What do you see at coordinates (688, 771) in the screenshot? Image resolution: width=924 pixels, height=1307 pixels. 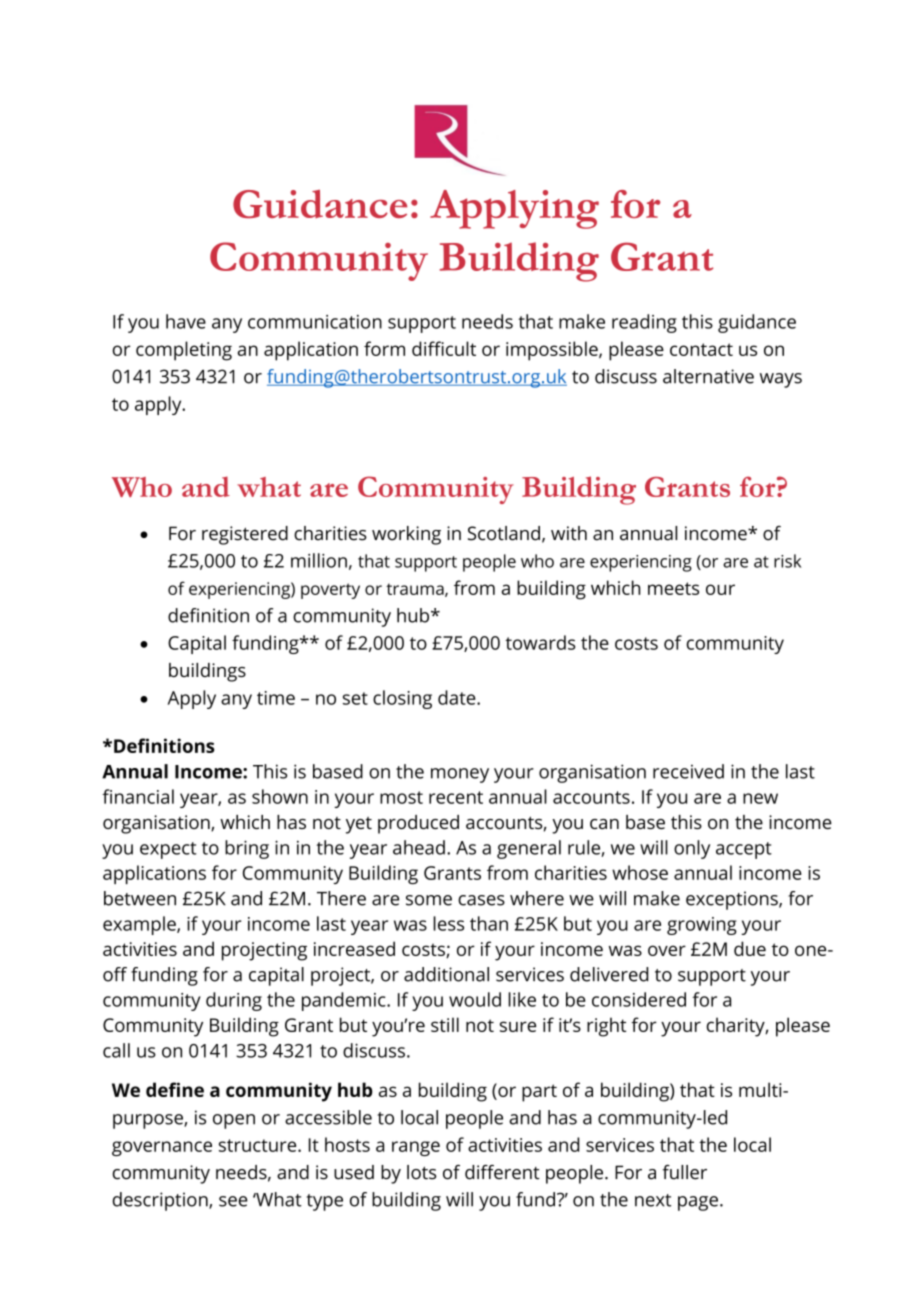 I see `received` at bounding box center [688, 771].
